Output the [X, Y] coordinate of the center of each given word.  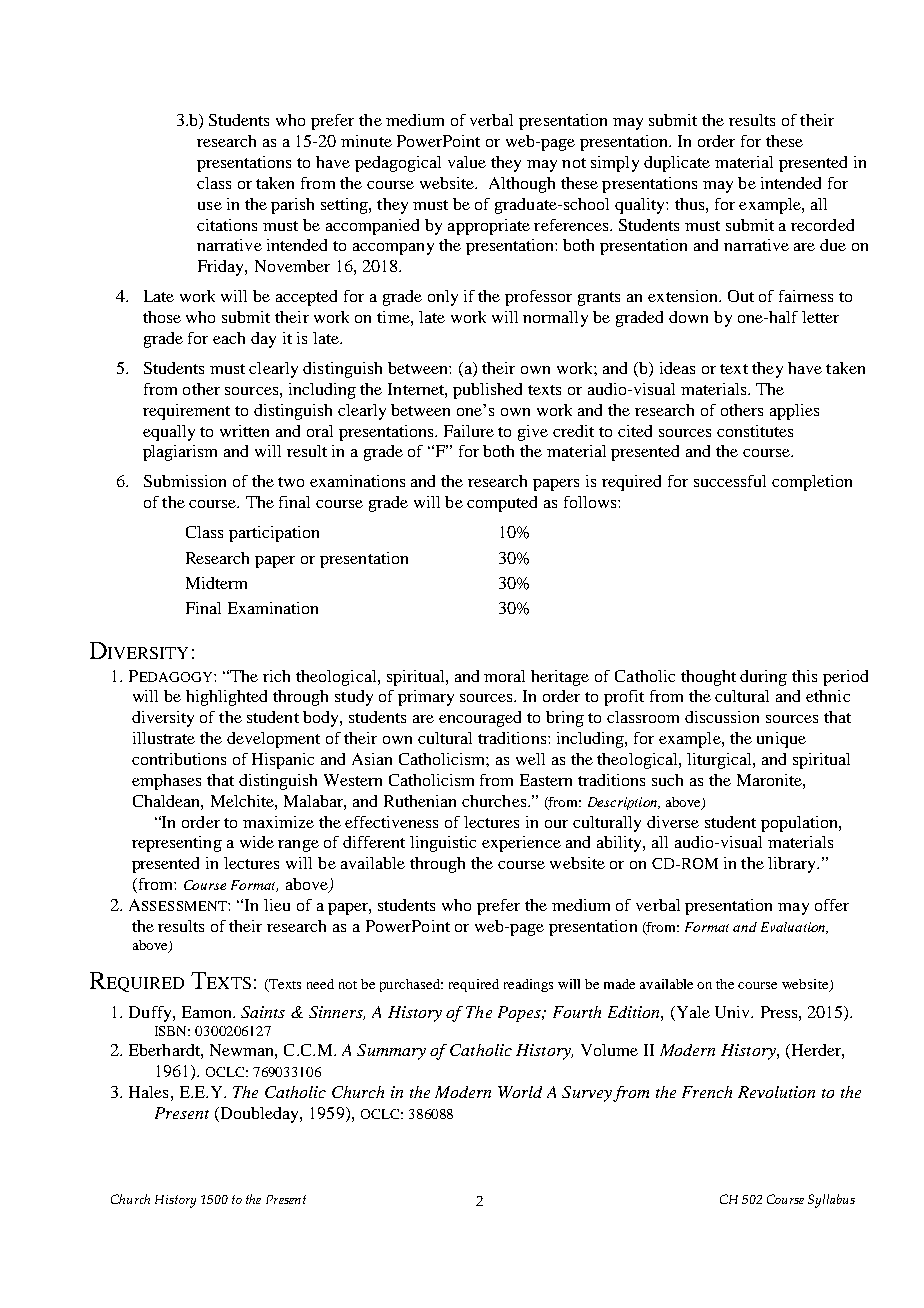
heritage [560, 678]
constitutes [755, 431]
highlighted [226, 698]
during [763, 678]
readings [528, 985]
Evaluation [794, 928]
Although [522, 185]
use [210, 206]
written [244, 431]
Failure [469, 431]
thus [689, 204]
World [520, 1092]
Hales [148, 1092]
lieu [277, 905]
